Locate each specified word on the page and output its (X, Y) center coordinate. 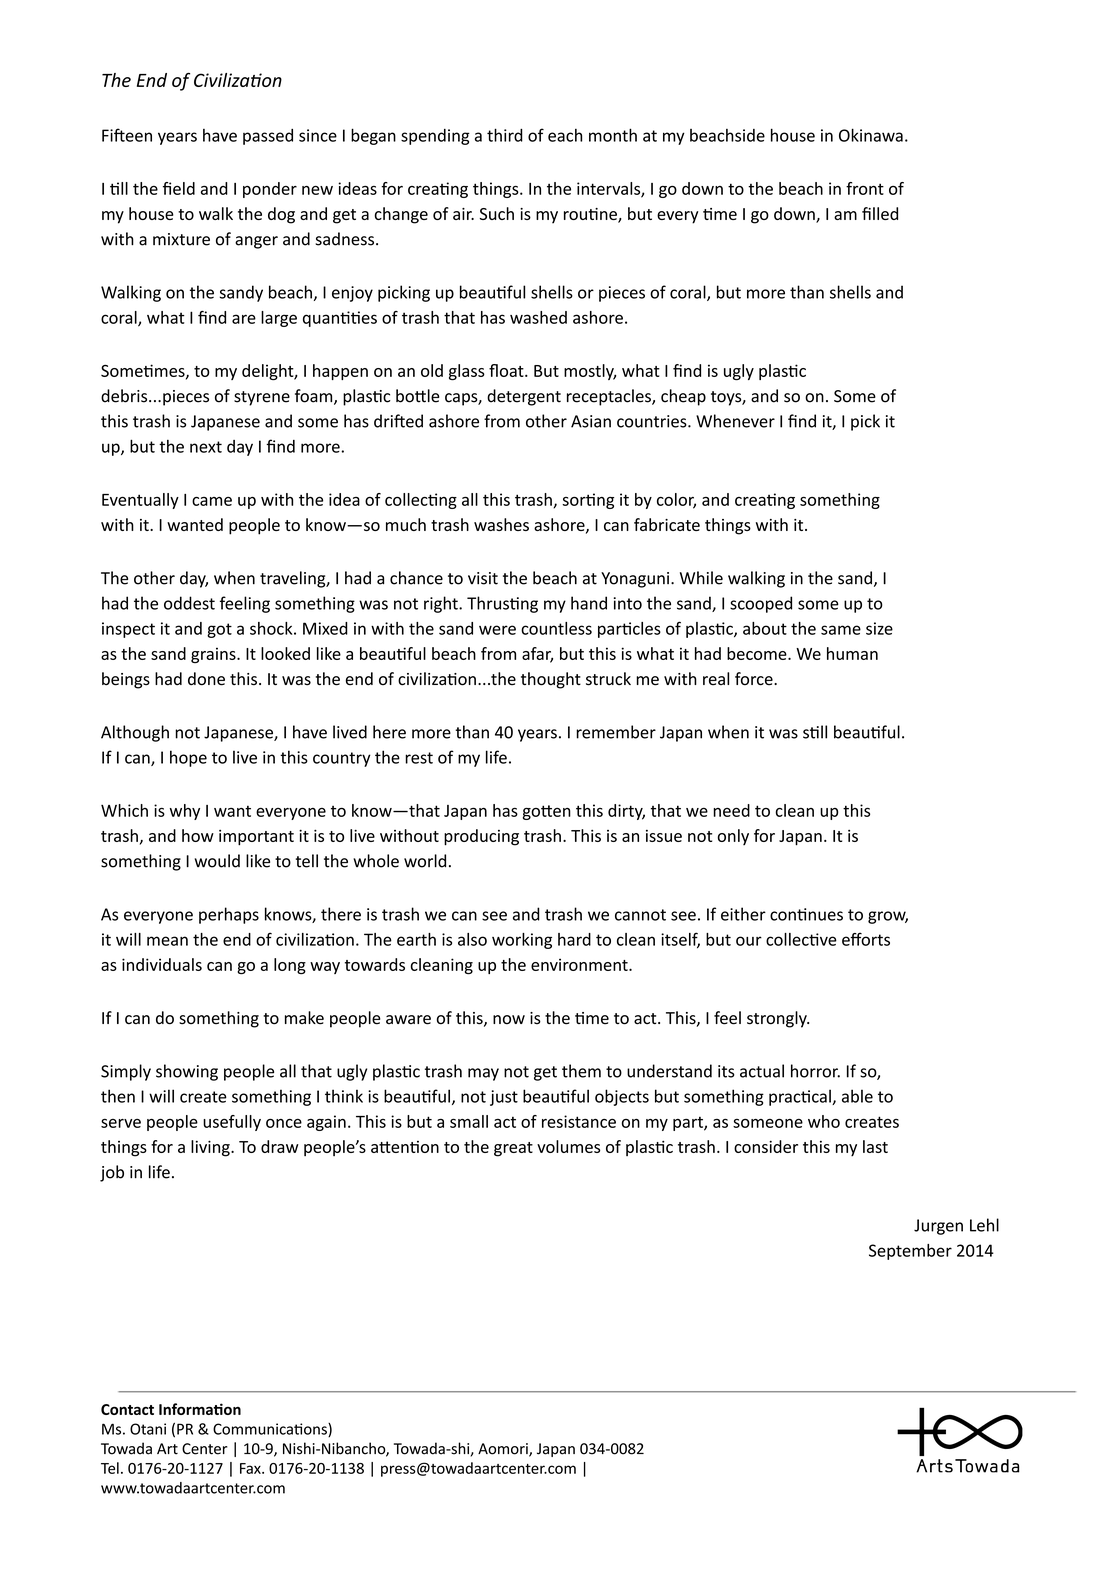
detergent (524, 397)
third (505, 135)
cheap (683, 397)
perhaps (229, 915)
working (522, 941)
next (206, 447)
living (211, 1148)
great (513, 1149)
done (206, 679)
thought (551, 680)
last (875, 1146)
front (865, 188)
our (749, 941)
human (852, 653)
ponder (270, 190)
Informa (187, 1409)
